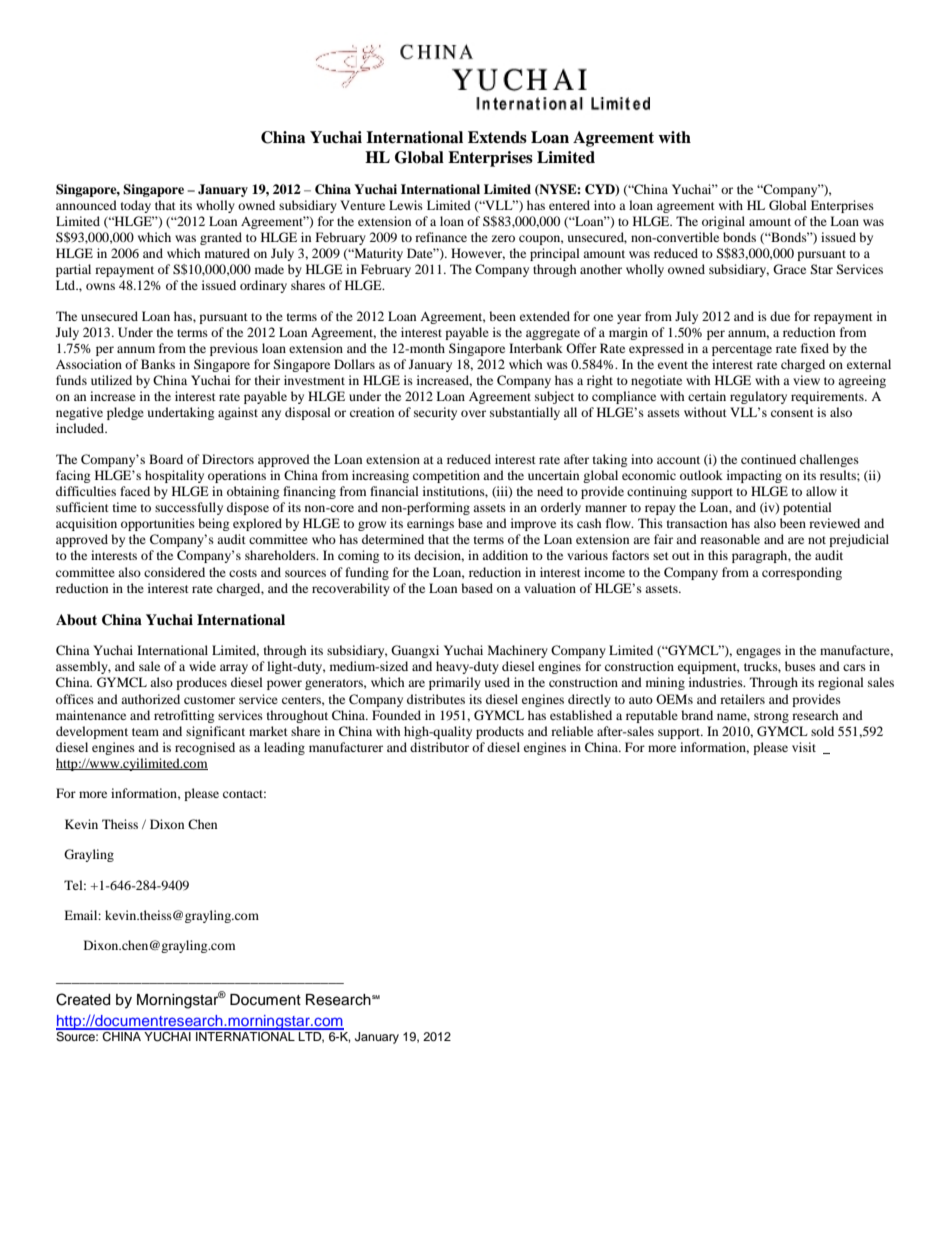 This image has height=1233, width=952. What do you see at coordinates (439, 747) in the image?
I see `distributor` at bounding box center [439, 747].
